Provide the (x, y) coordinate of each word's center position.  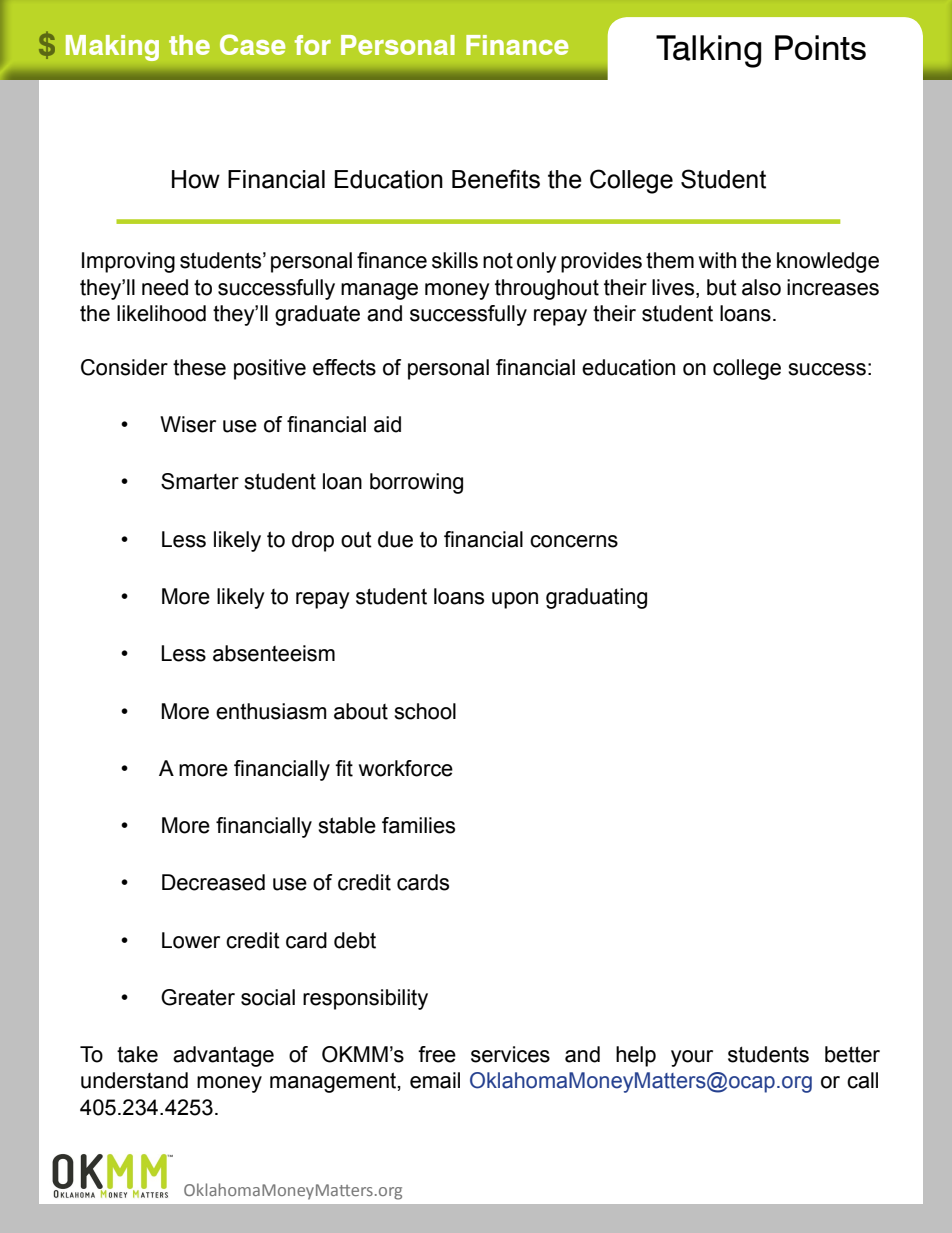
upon (515, 600)
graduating (596, 598)
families (418, 825)
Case (252, 44)
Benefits (496, 179)
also (761, 287)
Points (820, 47)
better (852, 1054)
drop (313, 541)
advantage (223, 1056)
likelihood (161, 313)
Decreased (213, 882)
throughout (547, 289)
